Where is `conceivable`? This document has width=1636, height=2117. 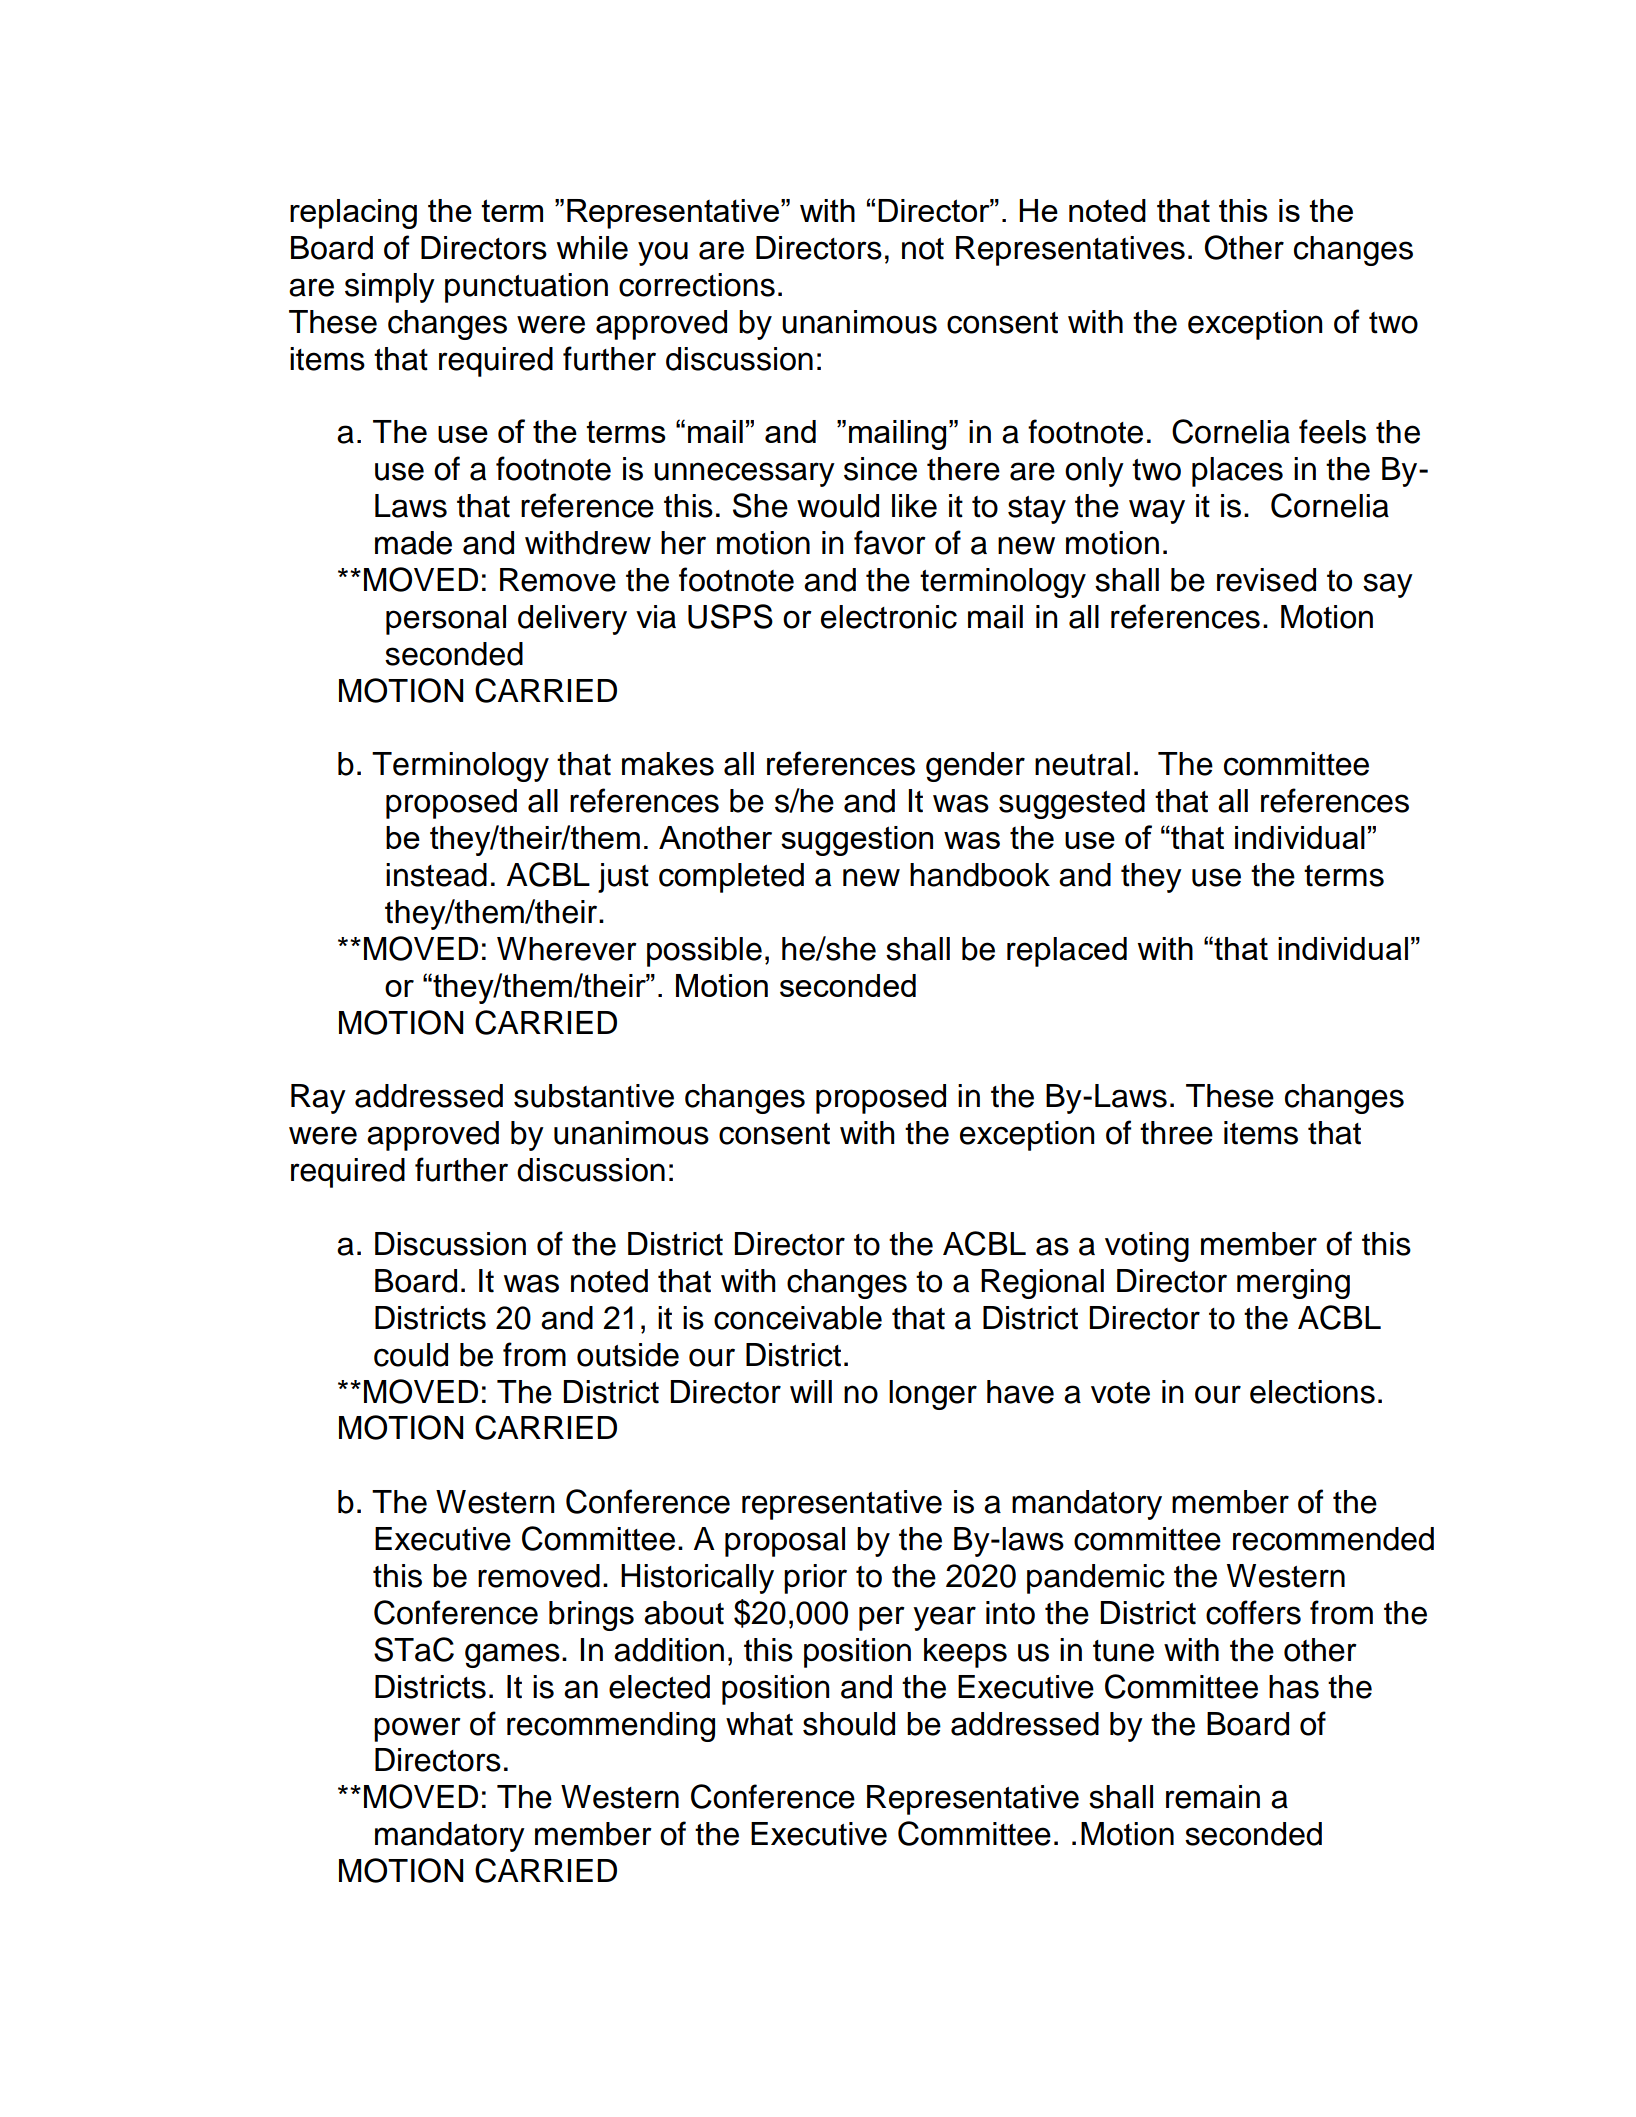 conceivable is located at coordinates (798, 1318).
